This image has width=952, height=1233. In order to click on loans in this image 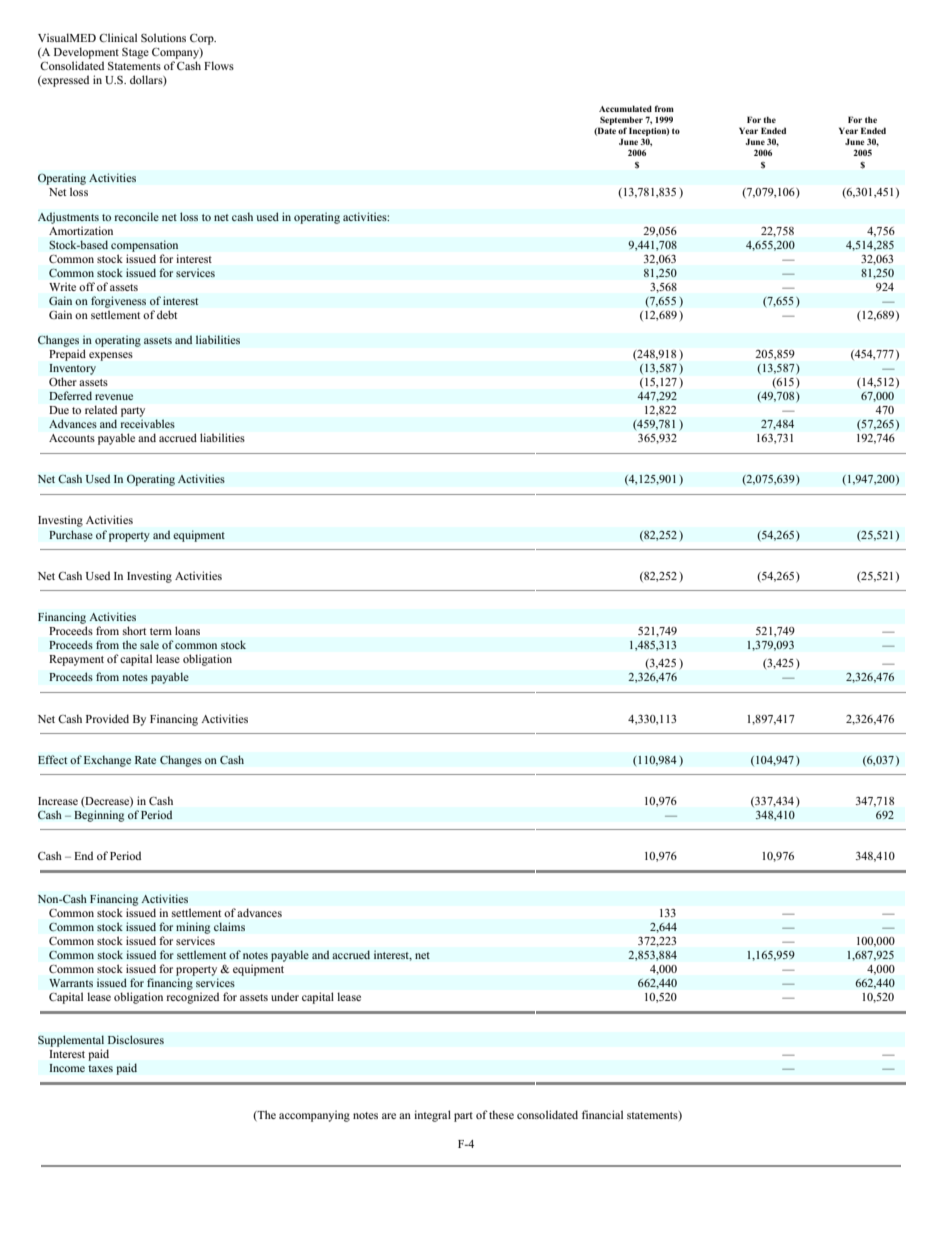, I will do `click(187, 630)`.
